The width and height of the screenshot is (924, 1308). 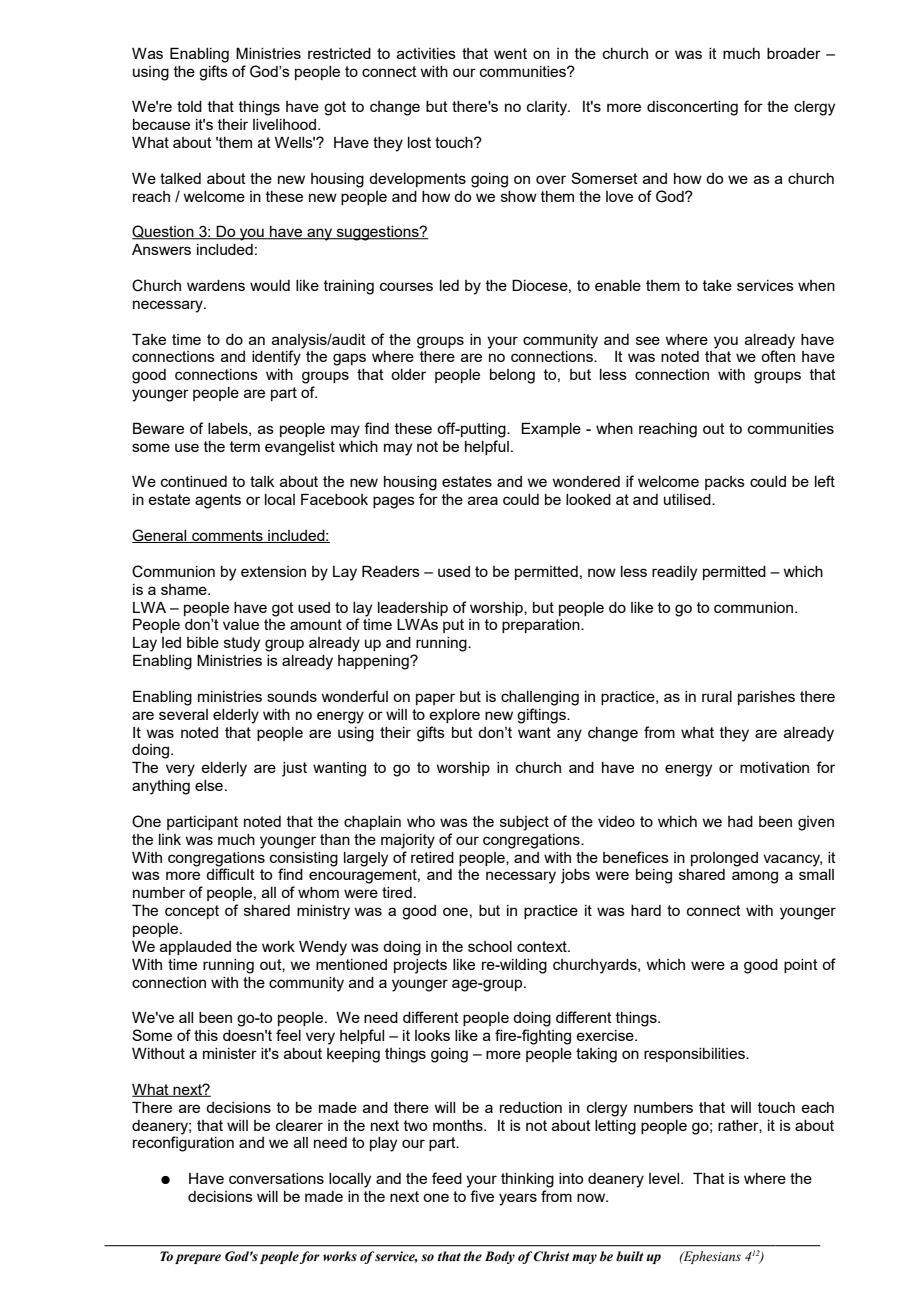 What do you see at coordinates (801, 966) in the screenshot?
I see `point` at bounding box center [801, 966].
